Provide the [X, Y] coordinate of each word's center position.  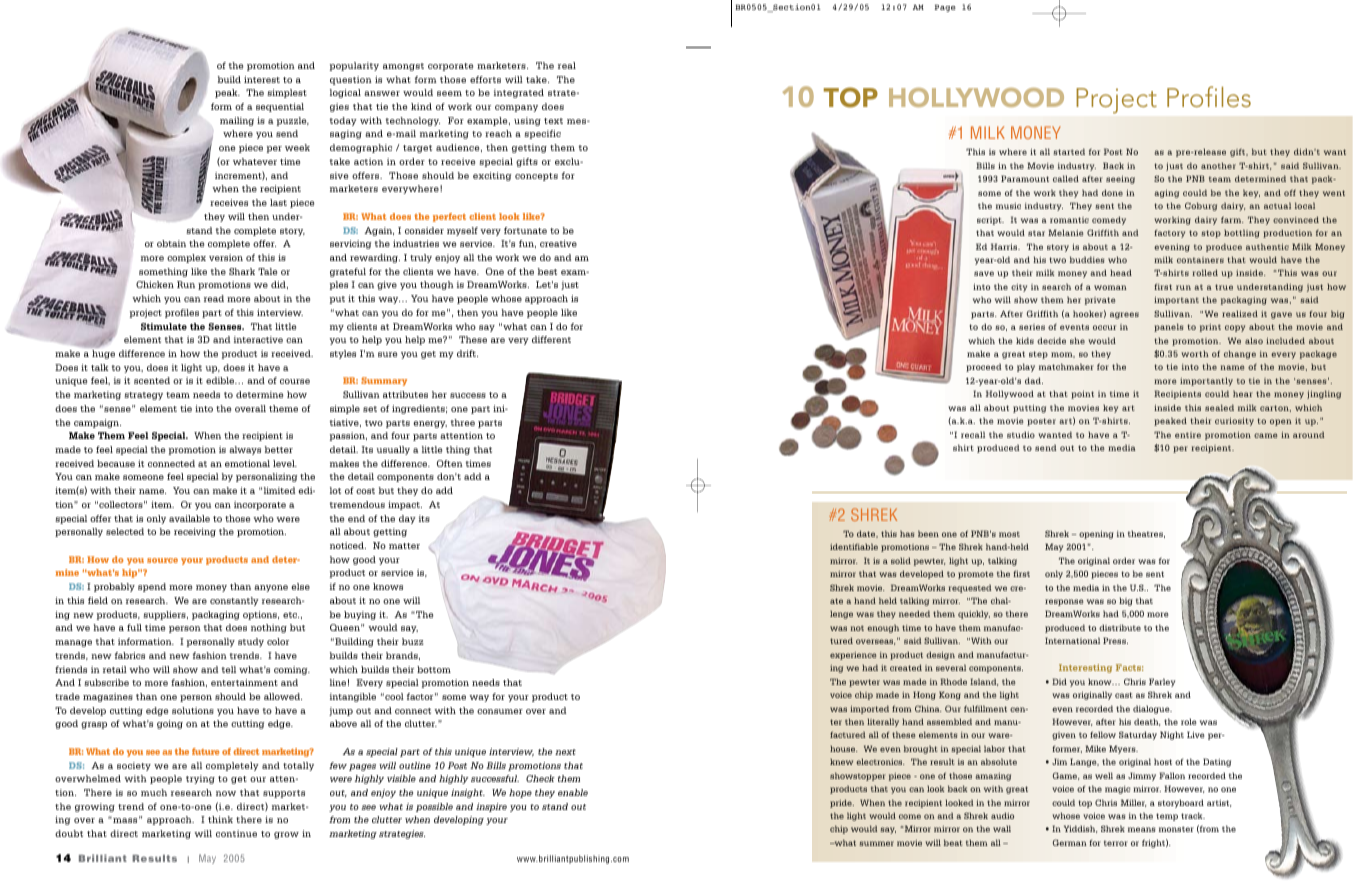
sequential [280, 107]
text [553, 121]
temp [1167, 817]
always [245, 450]
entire [1188, 435]
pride [842, 803]
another [1218, 165]
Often [450, 463]
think [220, 819]
